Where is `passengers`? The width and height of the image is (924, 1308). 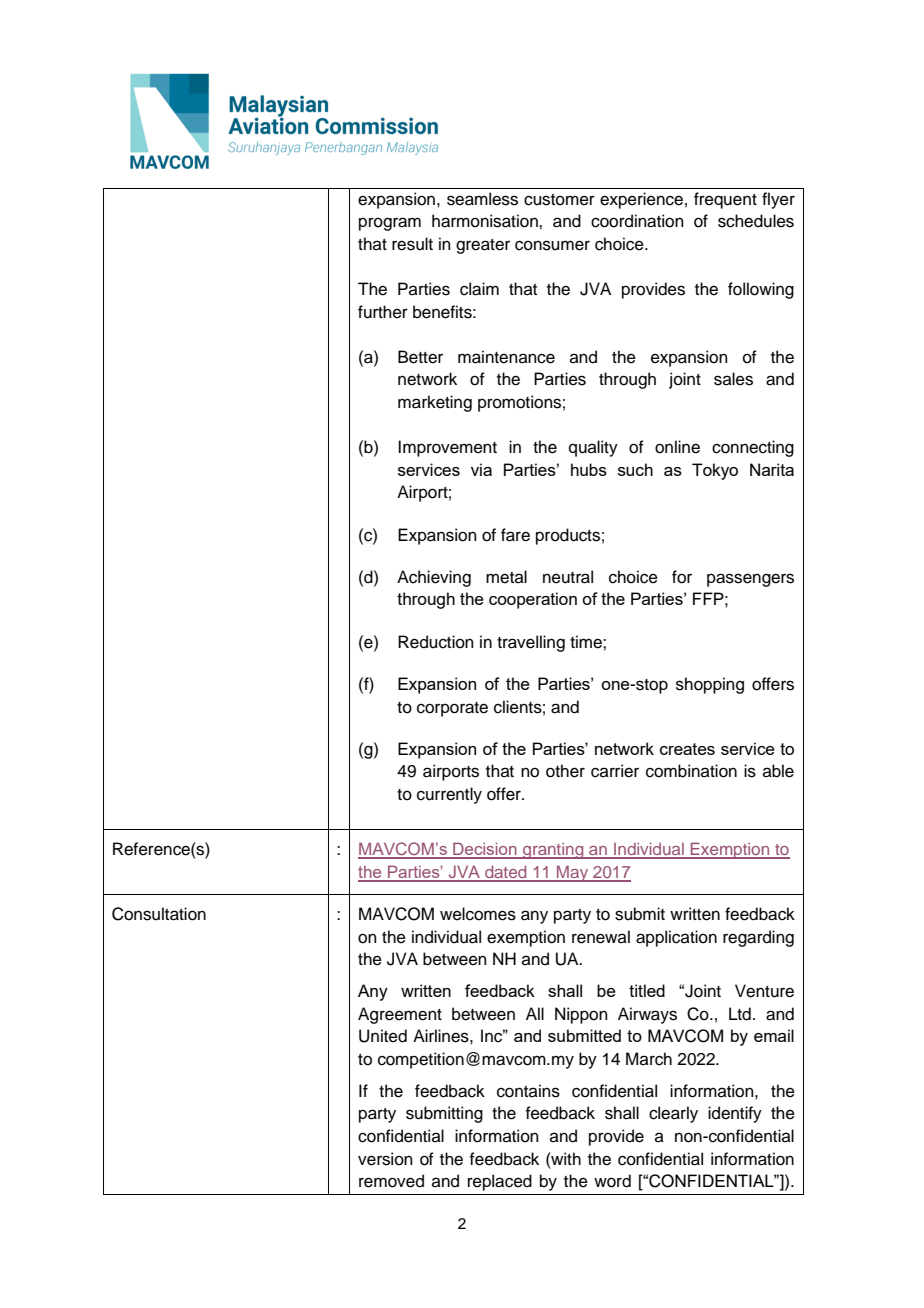 passengers is located at coordinates (750, 580).
